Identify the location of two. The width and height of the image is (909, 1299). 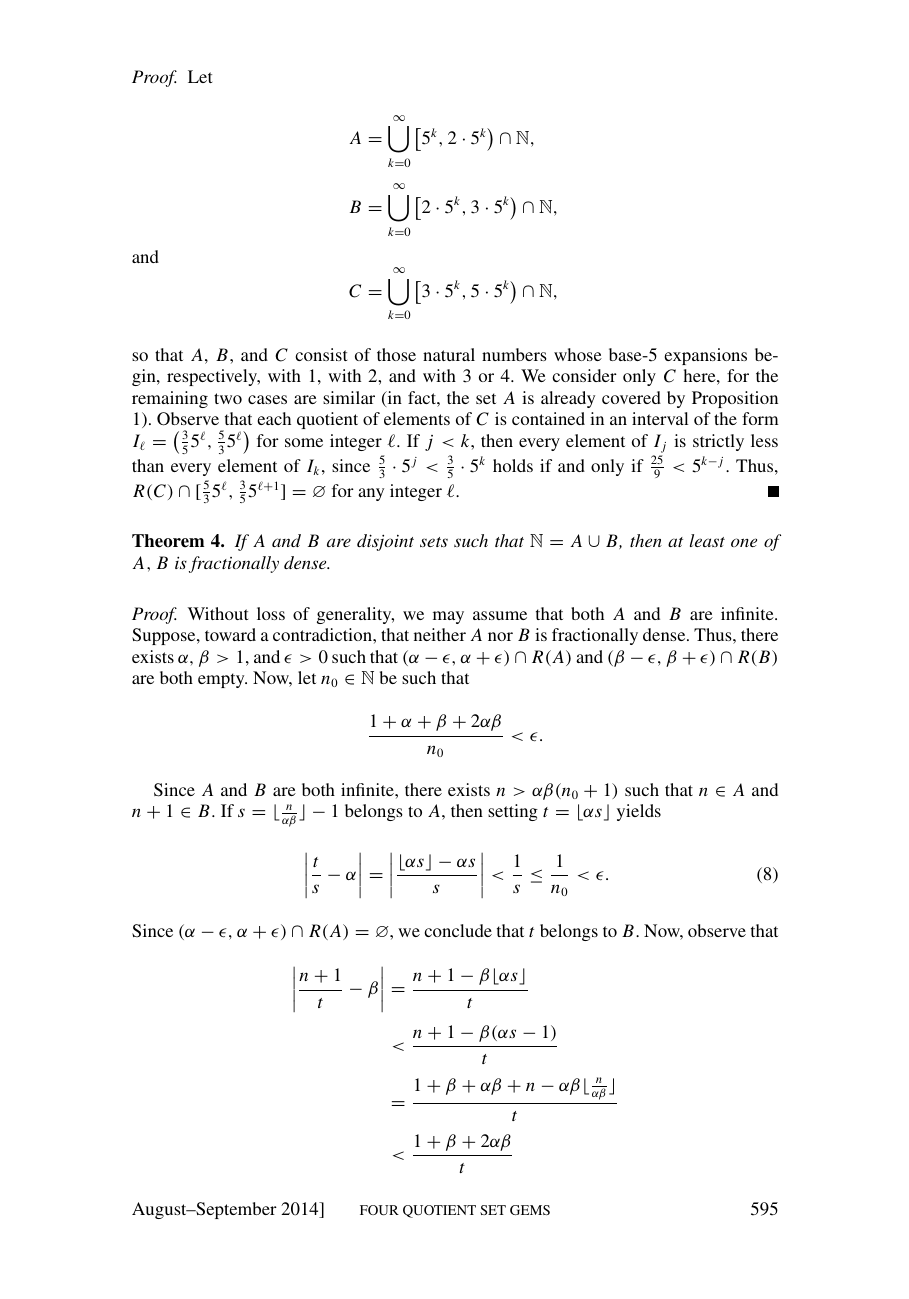
(228, 398).
